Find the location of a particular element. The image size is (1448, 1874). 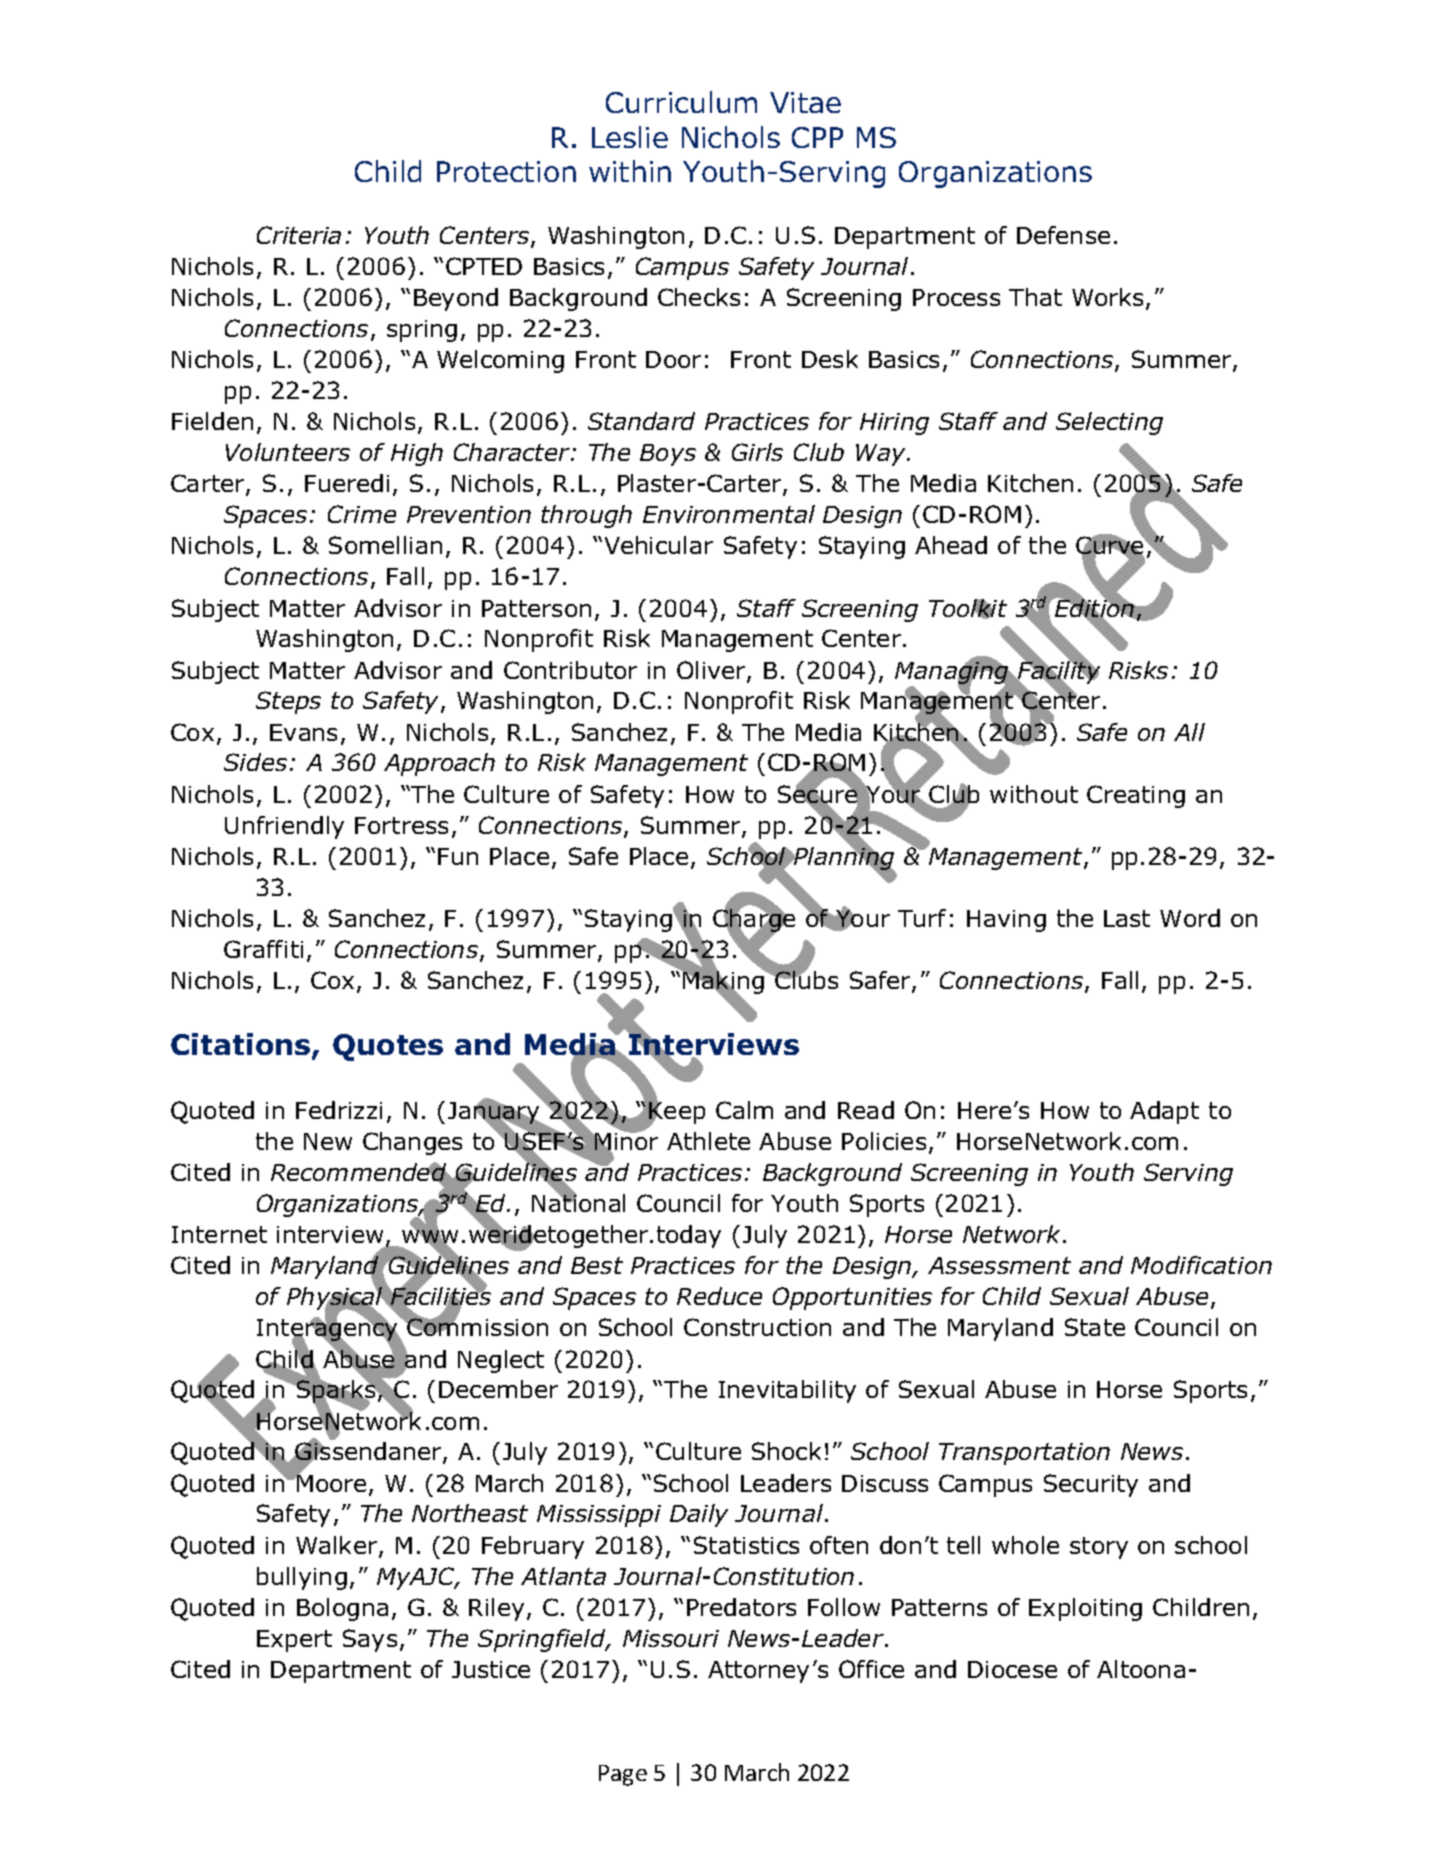

State is located at coordinates (1095, 1327).
